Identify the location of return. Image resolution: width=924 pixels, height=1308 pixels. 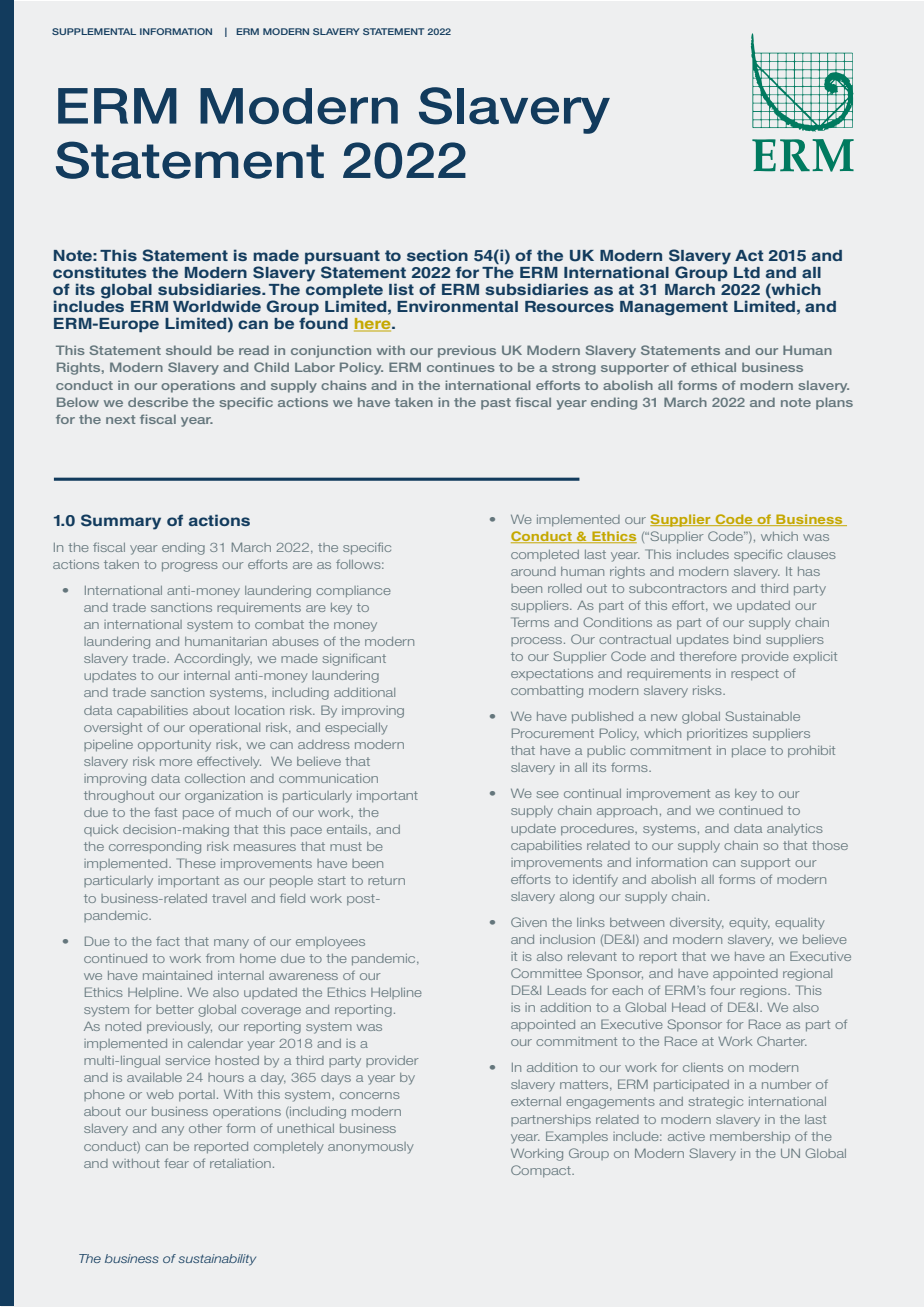
(386, 880).
